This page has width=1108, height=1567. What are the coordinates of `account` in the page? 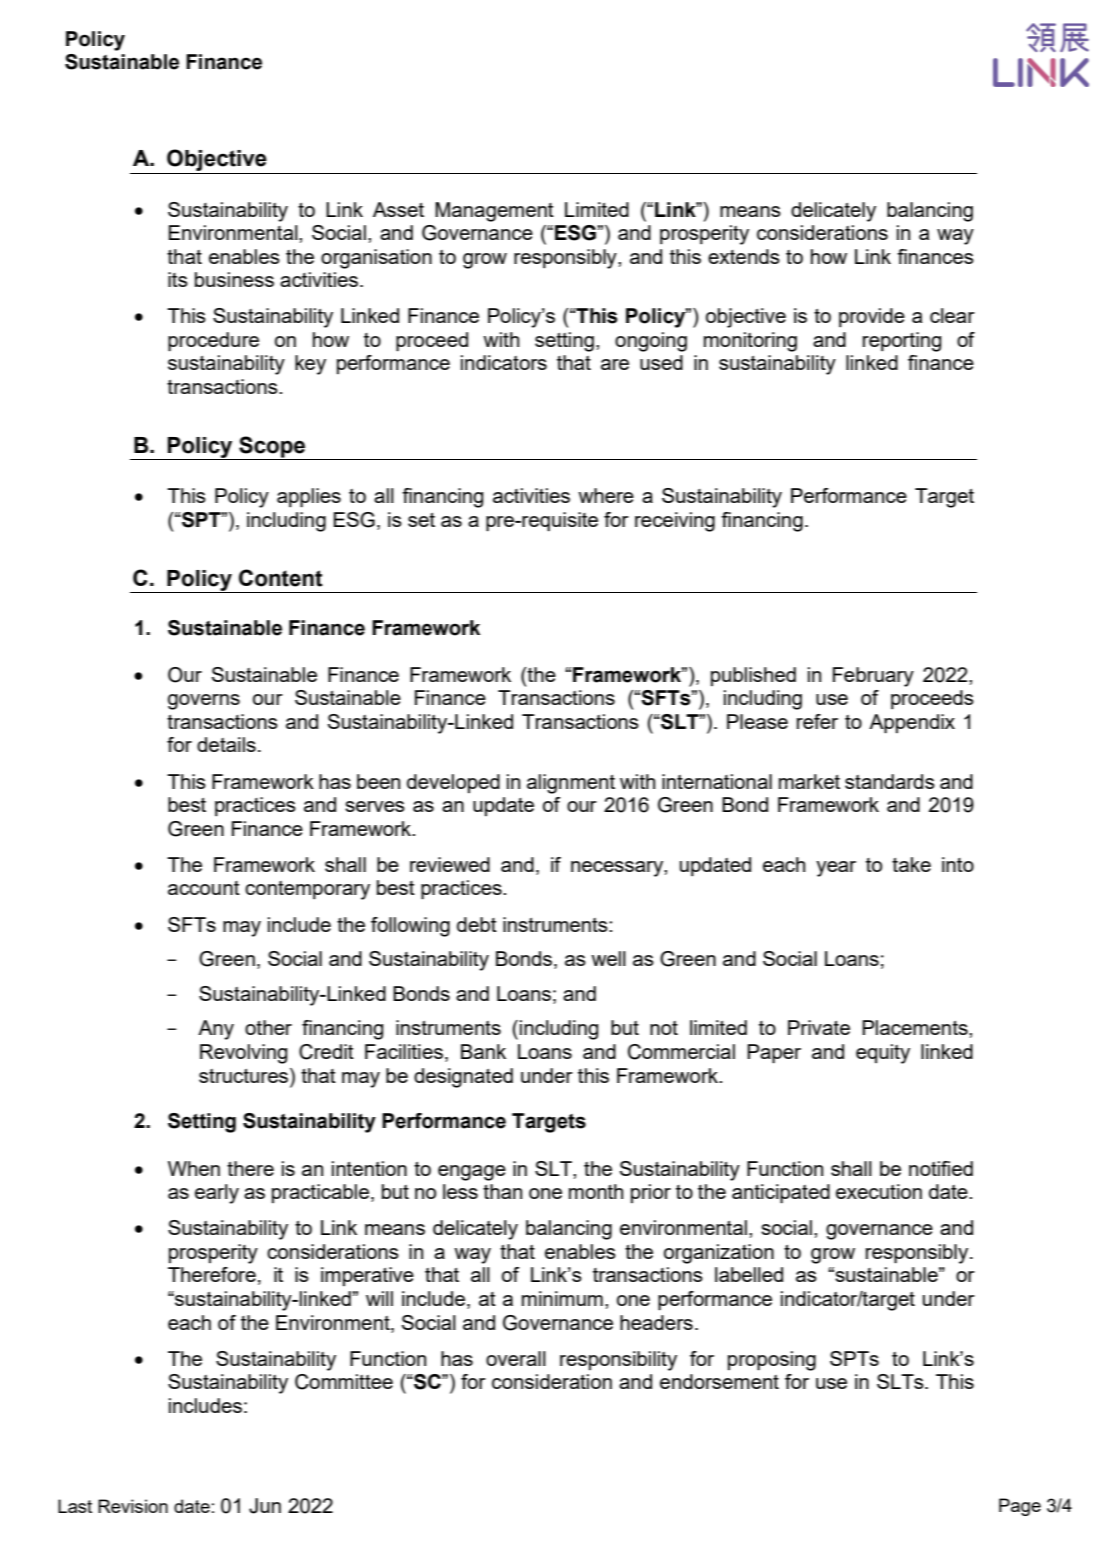 It's located at (204, 888).
